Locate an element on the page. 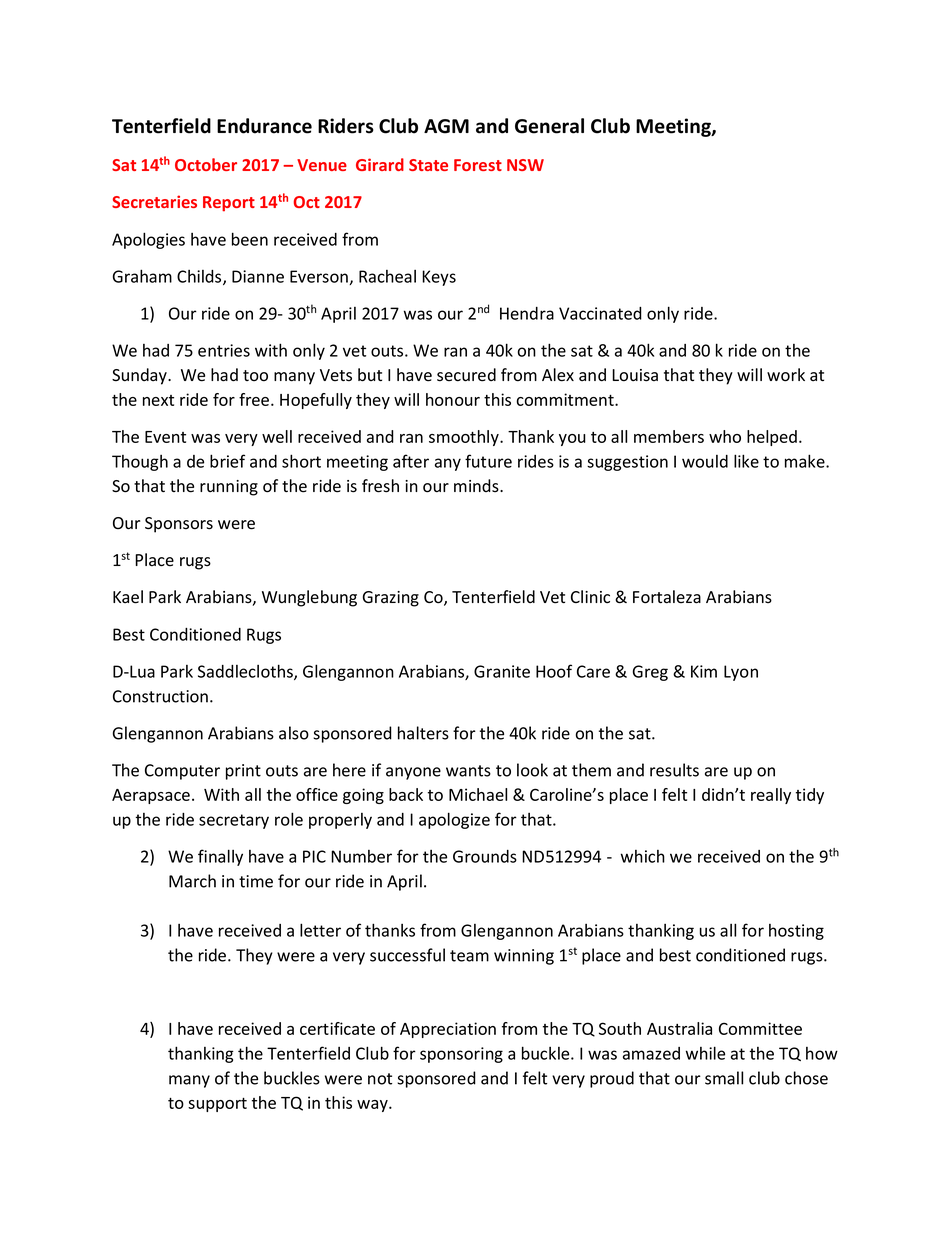 This document has height=1233, width=952. Computer is located at coordinates (182, 772).
